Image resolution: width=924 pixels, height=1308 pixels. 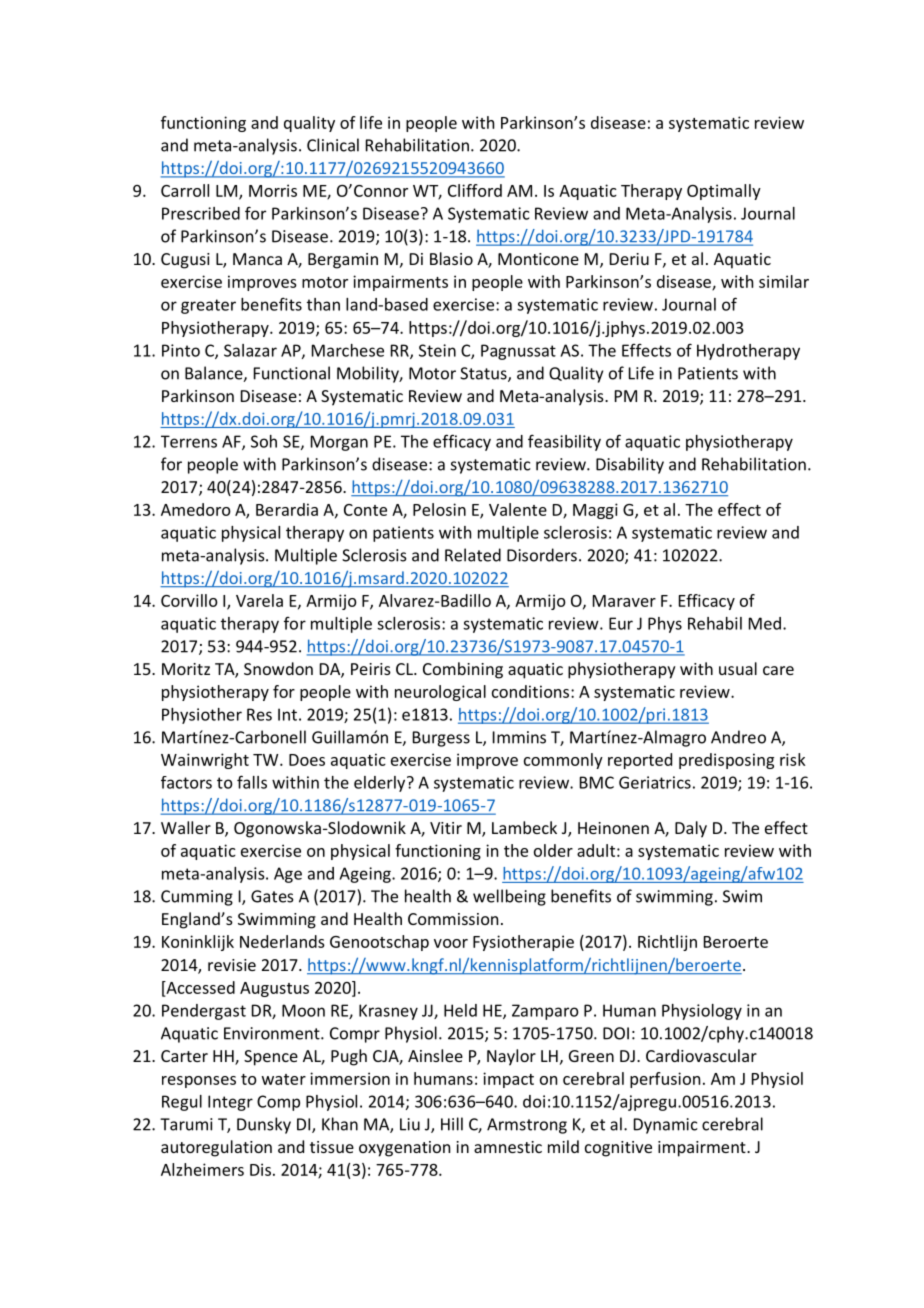 I want to click on Optimally, so click(x=724, y=192).
